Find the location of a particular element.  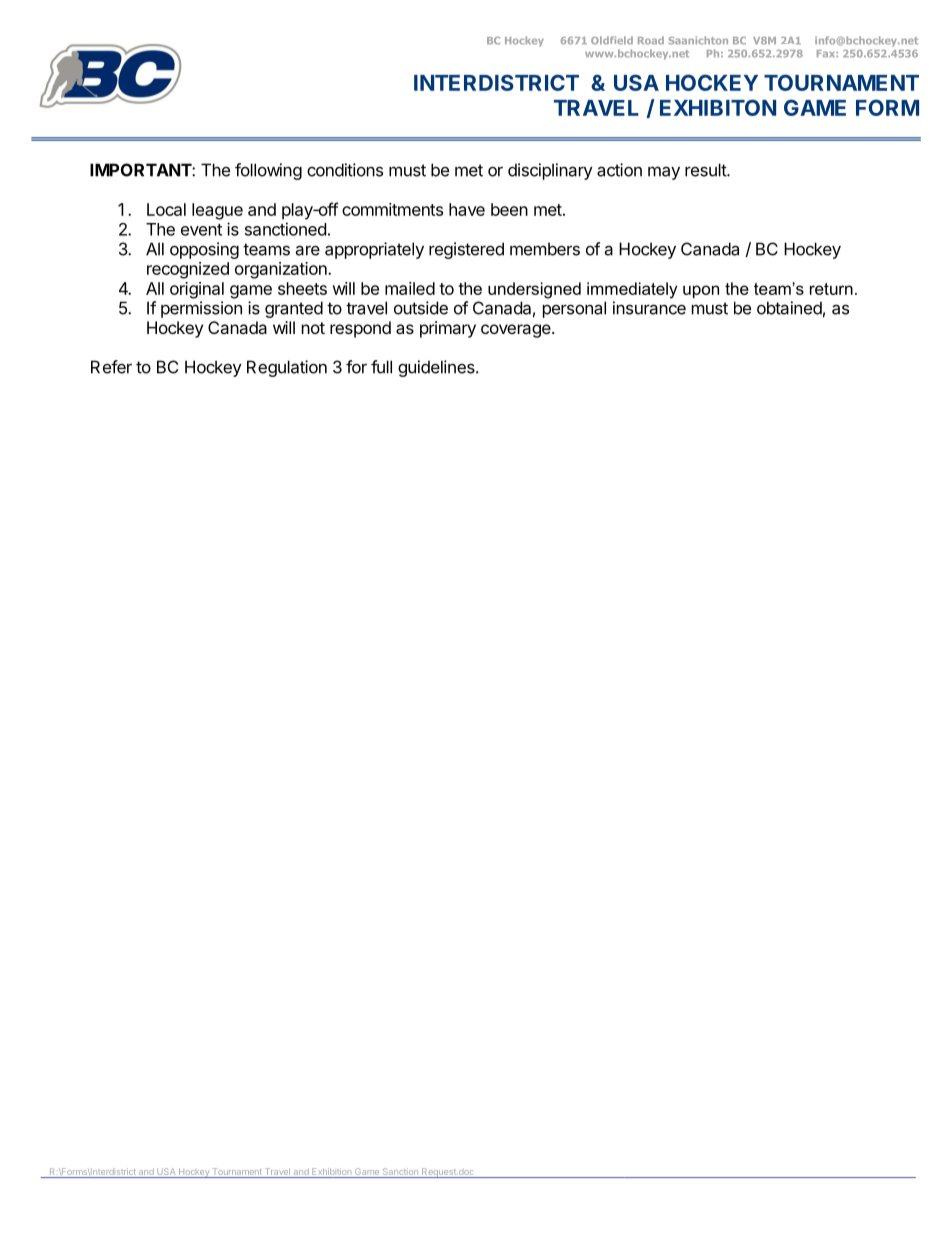

obtained is located at coordinates (789, 308).
